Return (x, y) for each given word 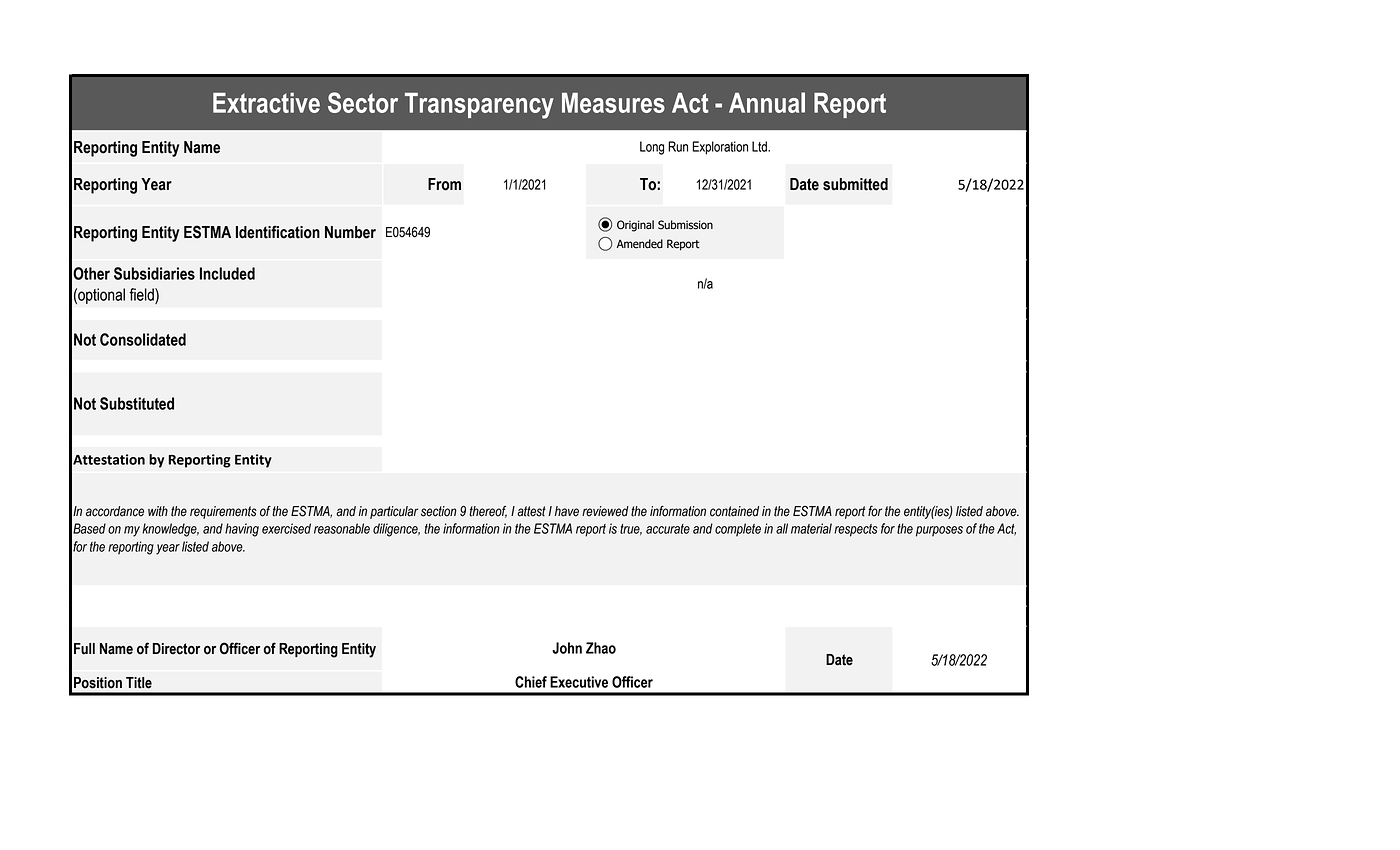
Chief (531, 682)
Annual (767, 102)
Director (176, 649)
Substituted (137, 403)
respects (856, 530)
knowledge (170, 530)
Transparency (479, 105)
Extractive (266, 102)
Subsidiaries (154, 273)
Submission (685, 225)
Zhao (601, 648)
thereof (488, 512)
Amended (640, 244)
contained (734, 511)
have (567, 511)
